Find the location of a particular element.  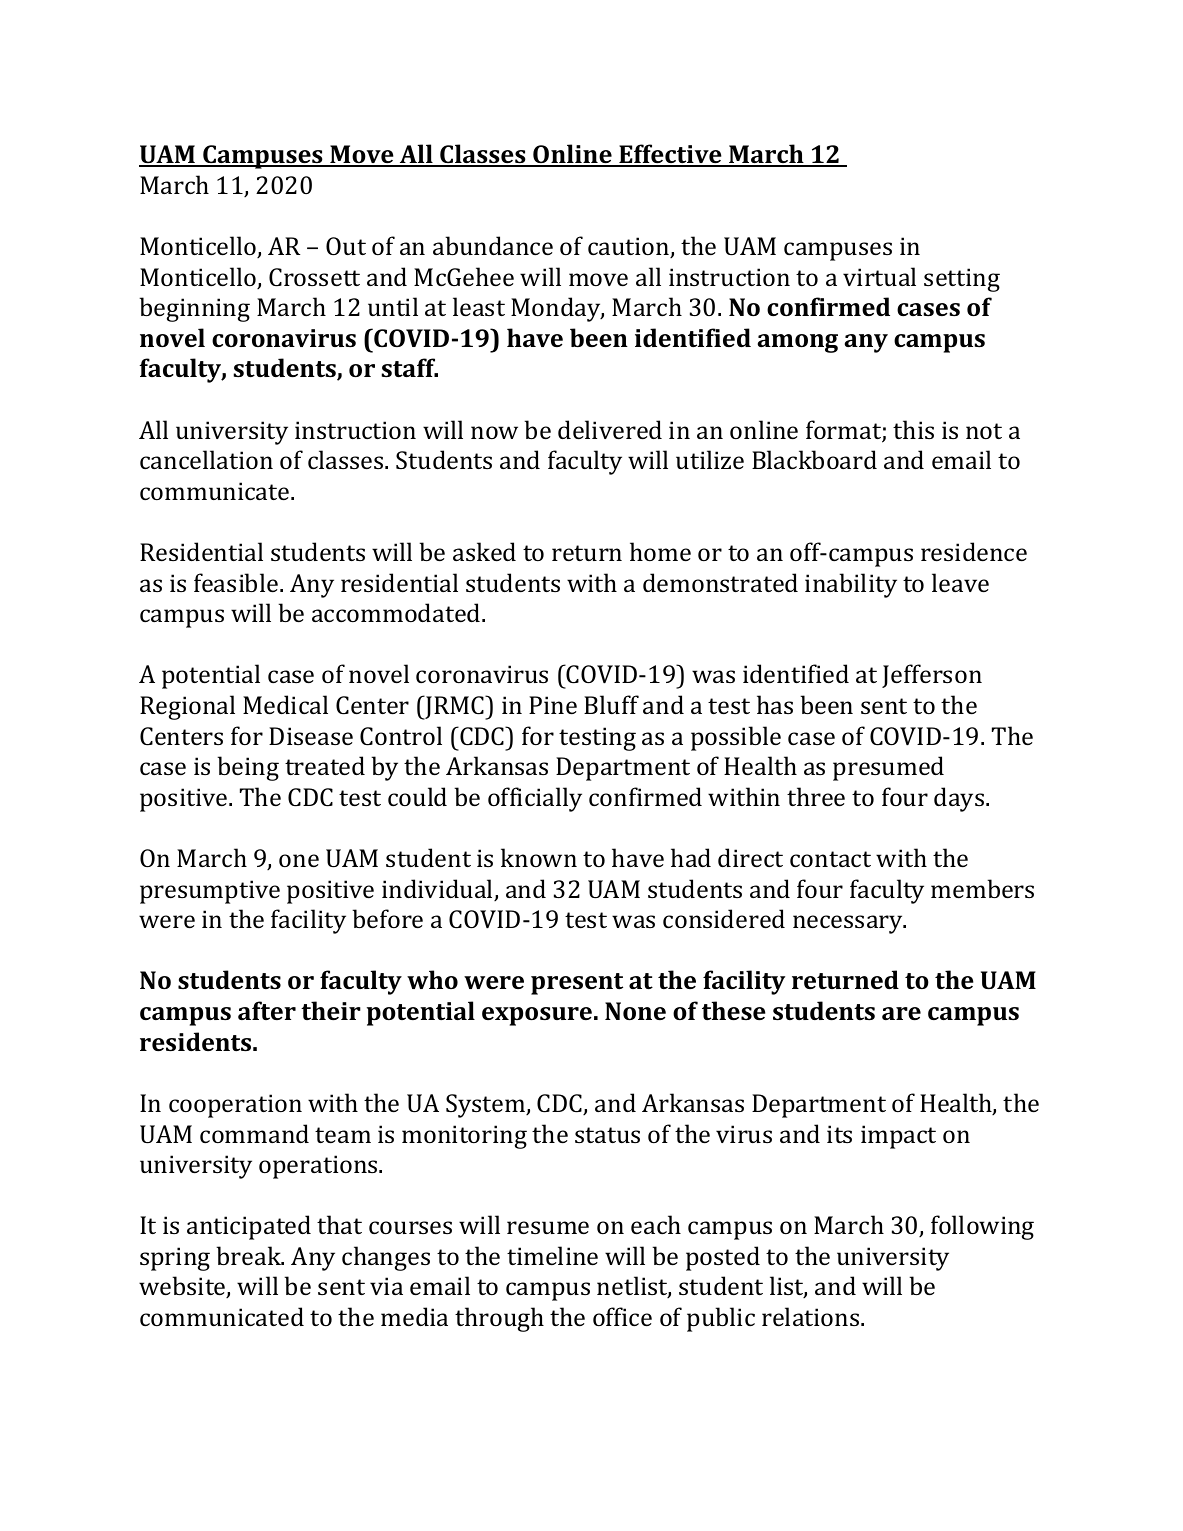

are is located at coordinates (901, 1013).
